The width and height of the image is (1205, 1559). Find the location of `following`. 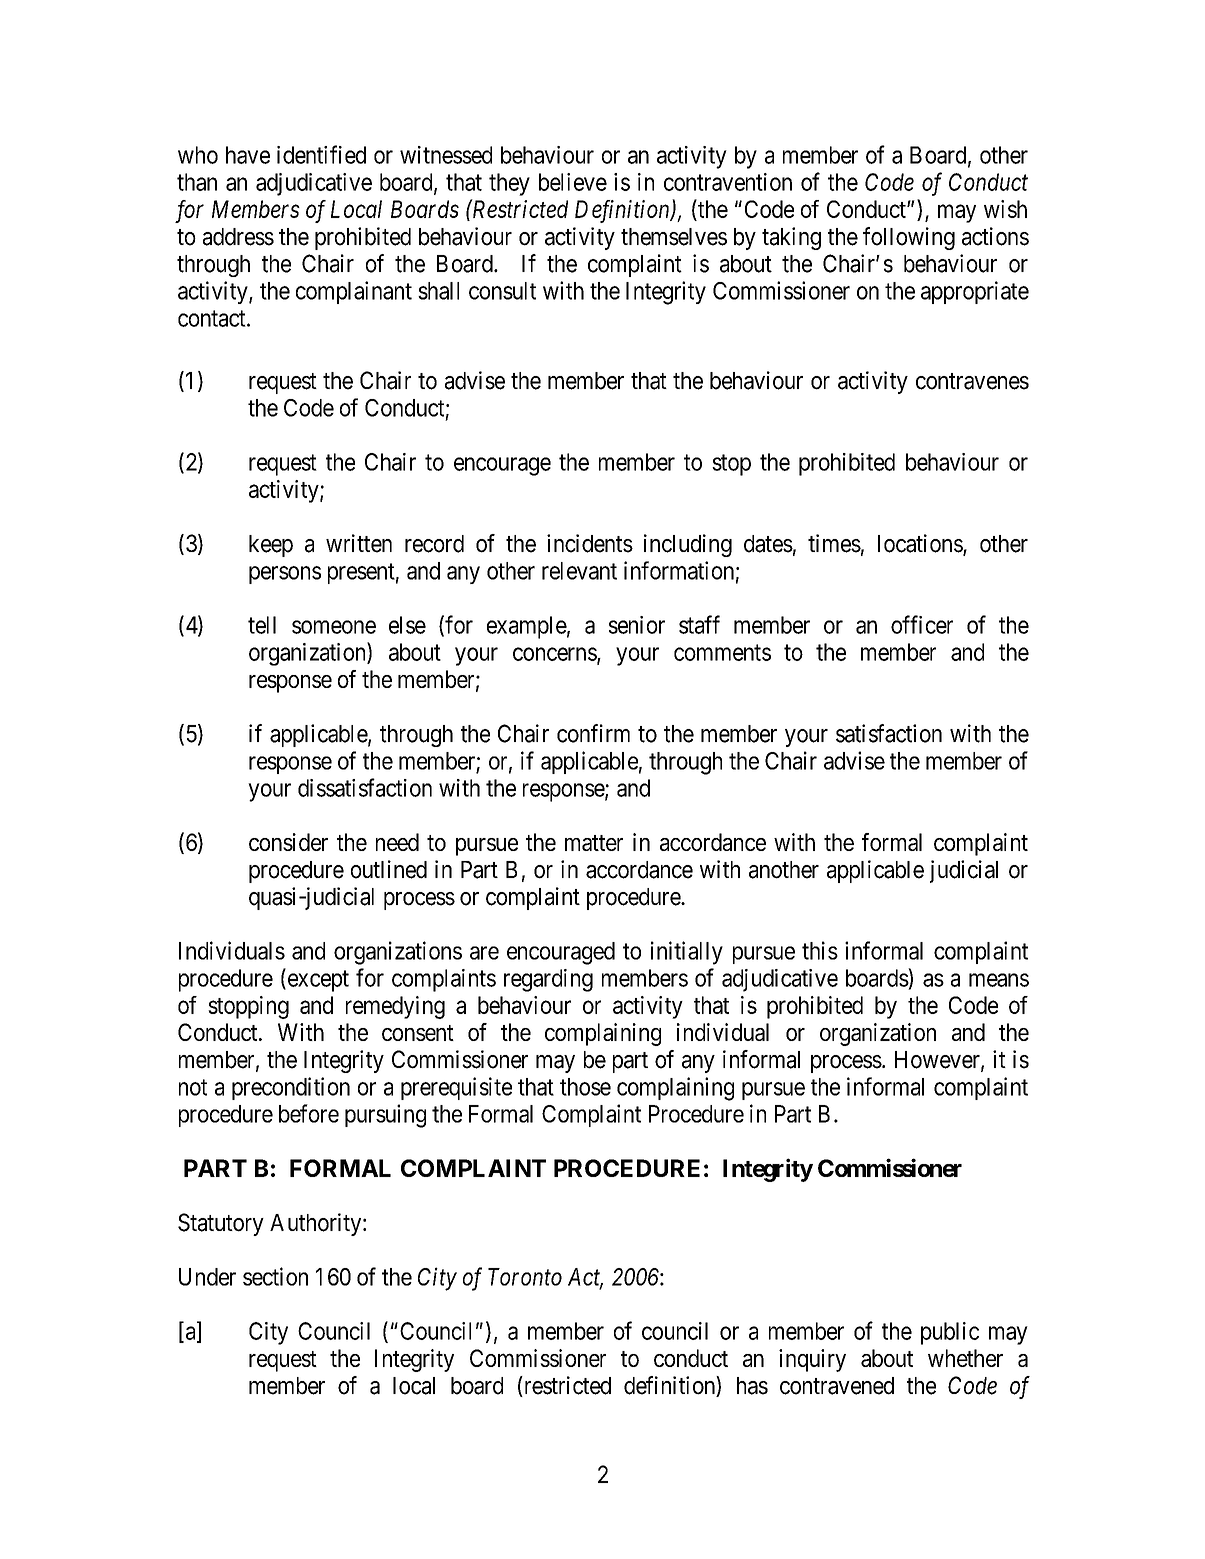

following is located at coordinates (909, 238).
